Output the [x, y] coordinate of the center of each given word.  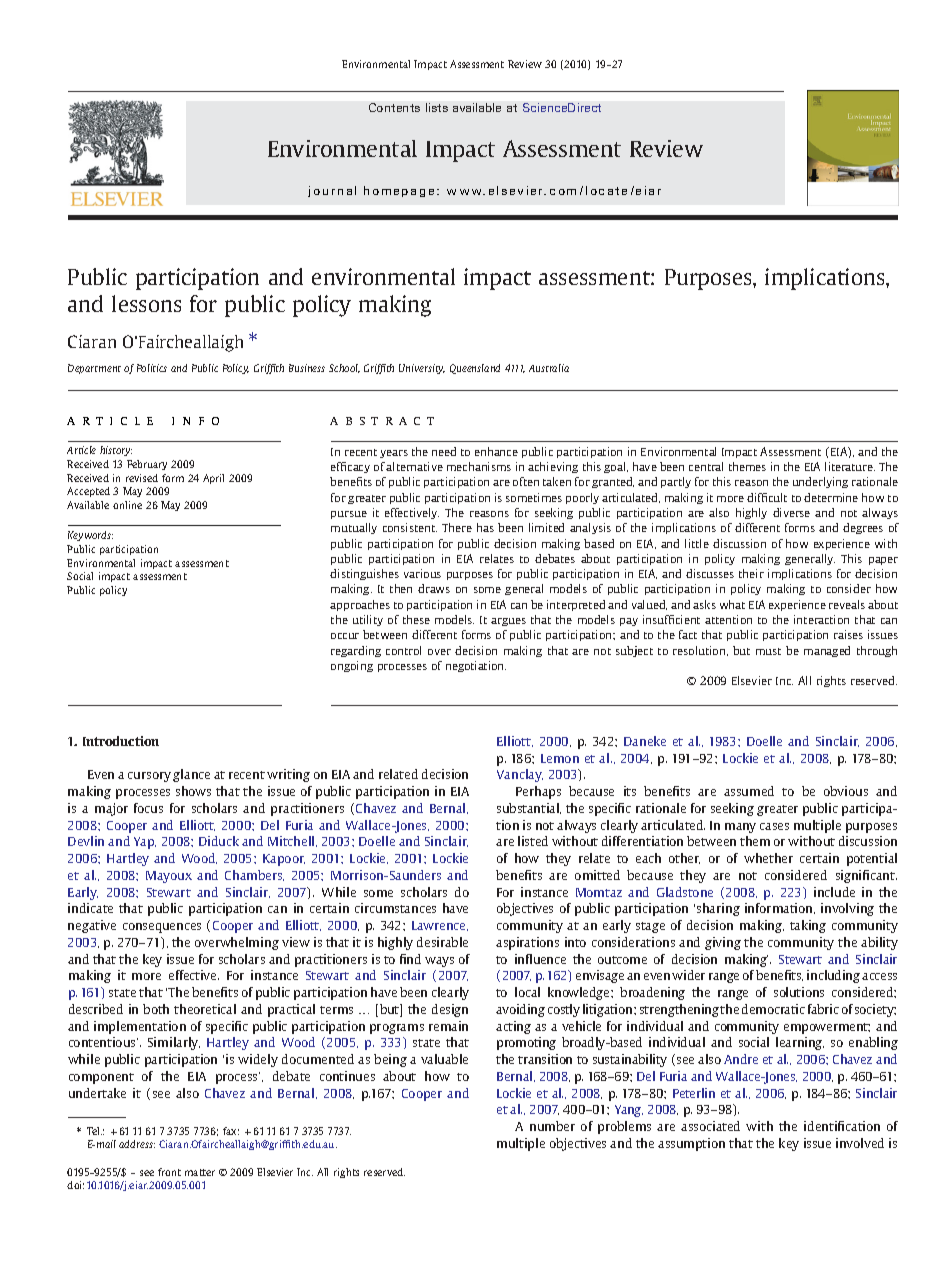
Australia [549, 368]
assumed [749, 791]
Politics [152, 368]
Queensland [475, 369]
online [127, 505]
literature [850, 466]
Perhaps [538, 792]
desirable [442, 942]
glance [191, 775]
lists [437, 107]
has [485, 527]
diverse [791, 512]
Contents [394, 107]
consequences [162, 928]
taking [808, 926]
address [137, 1144]
